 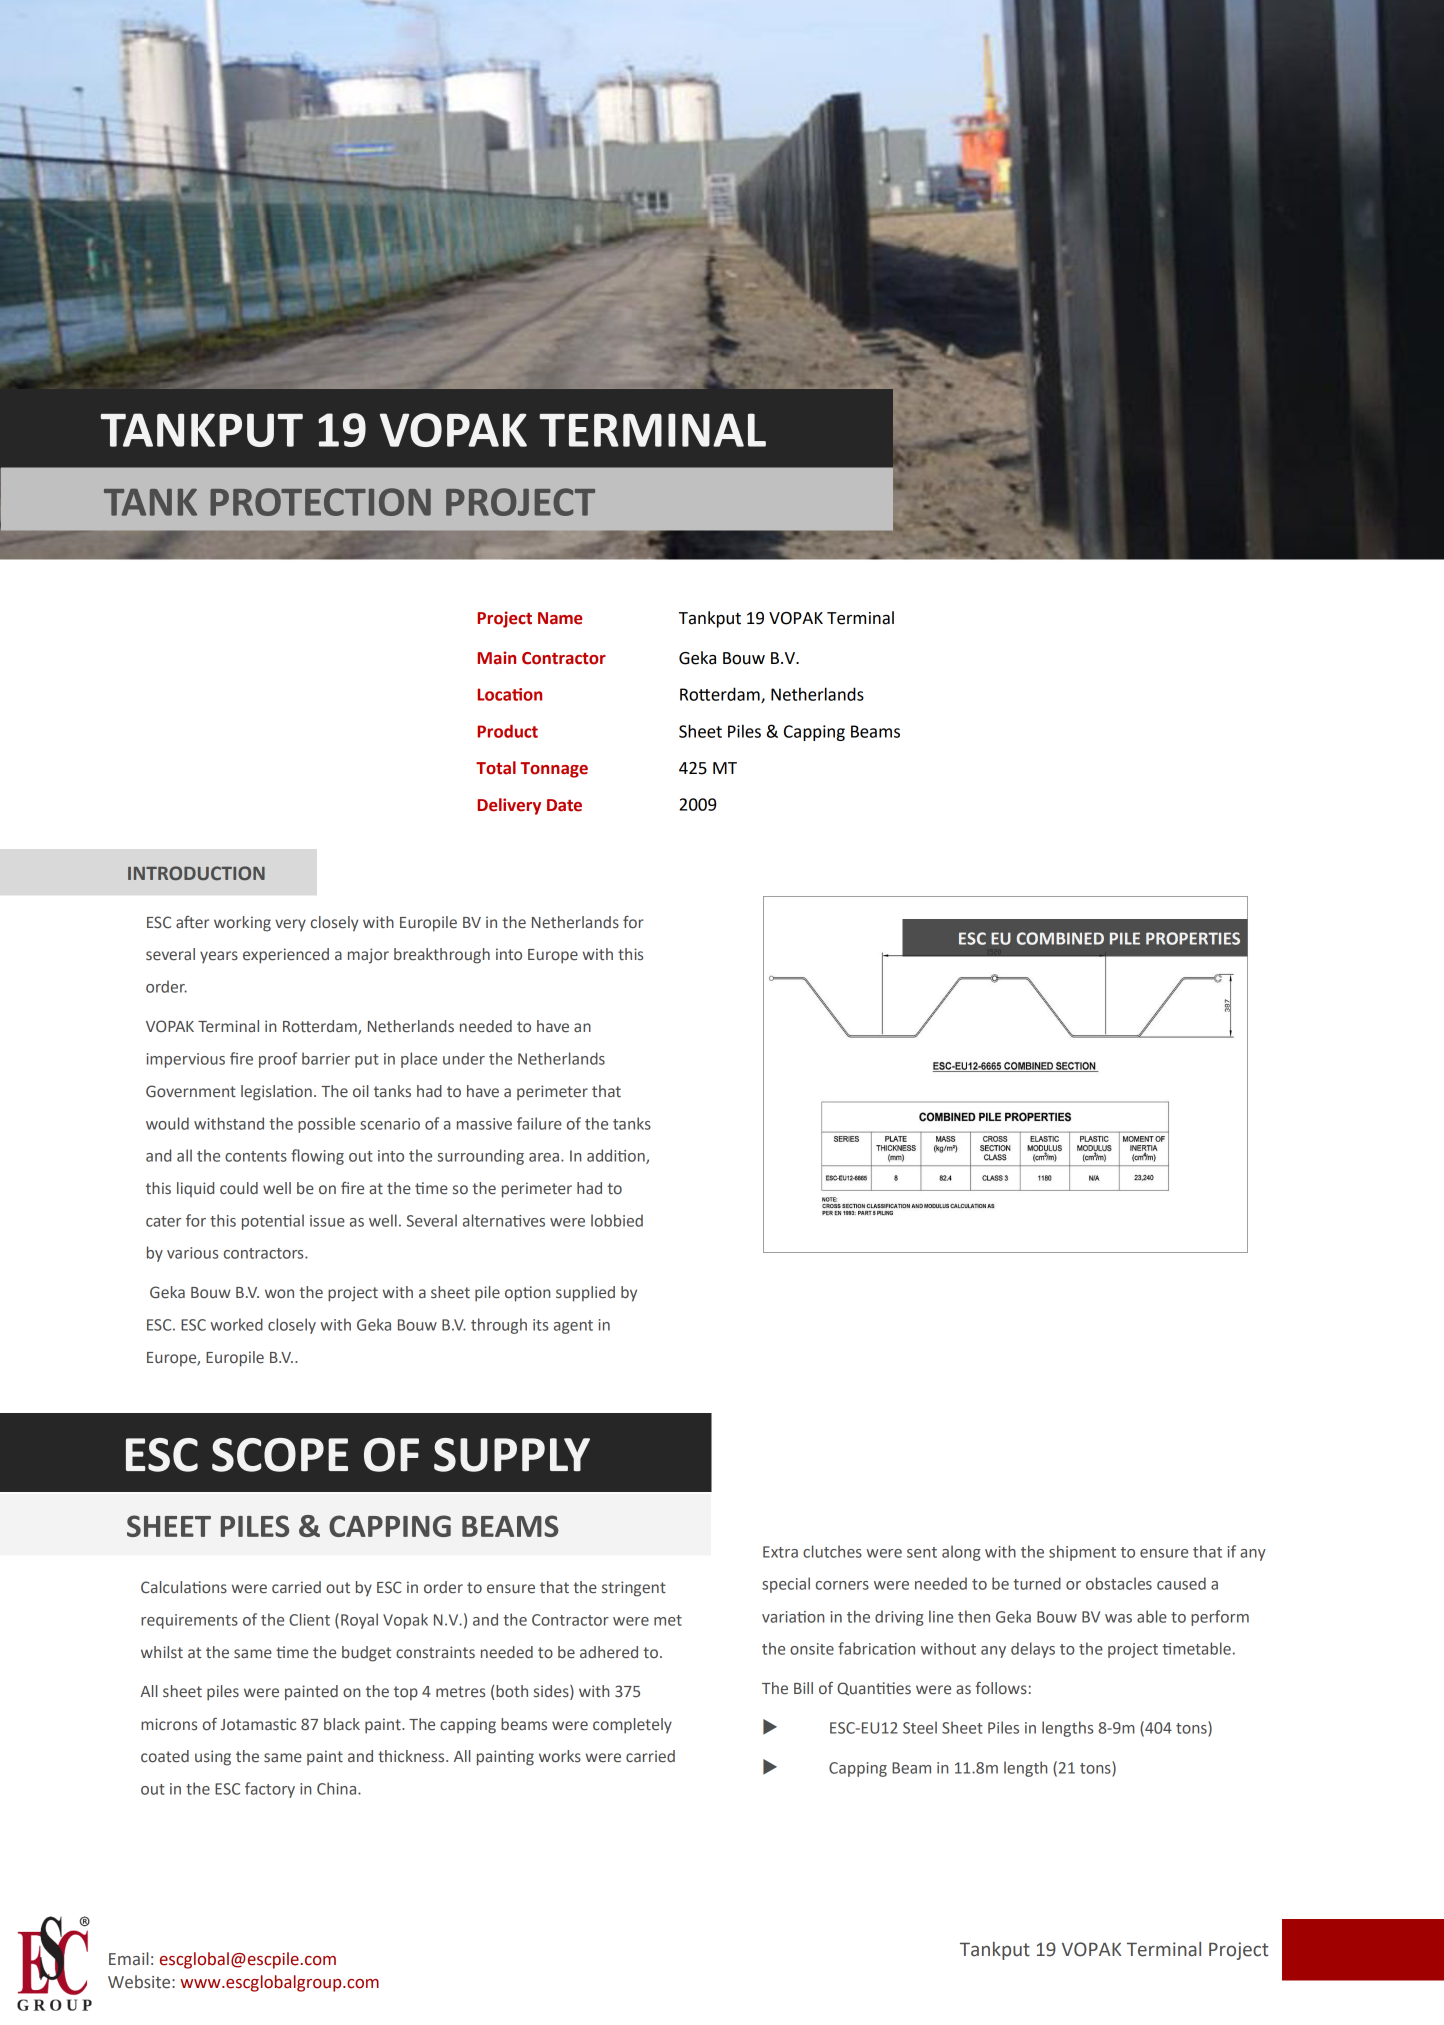 I want to click on COMBINED, so click(x=1060, y=938).
